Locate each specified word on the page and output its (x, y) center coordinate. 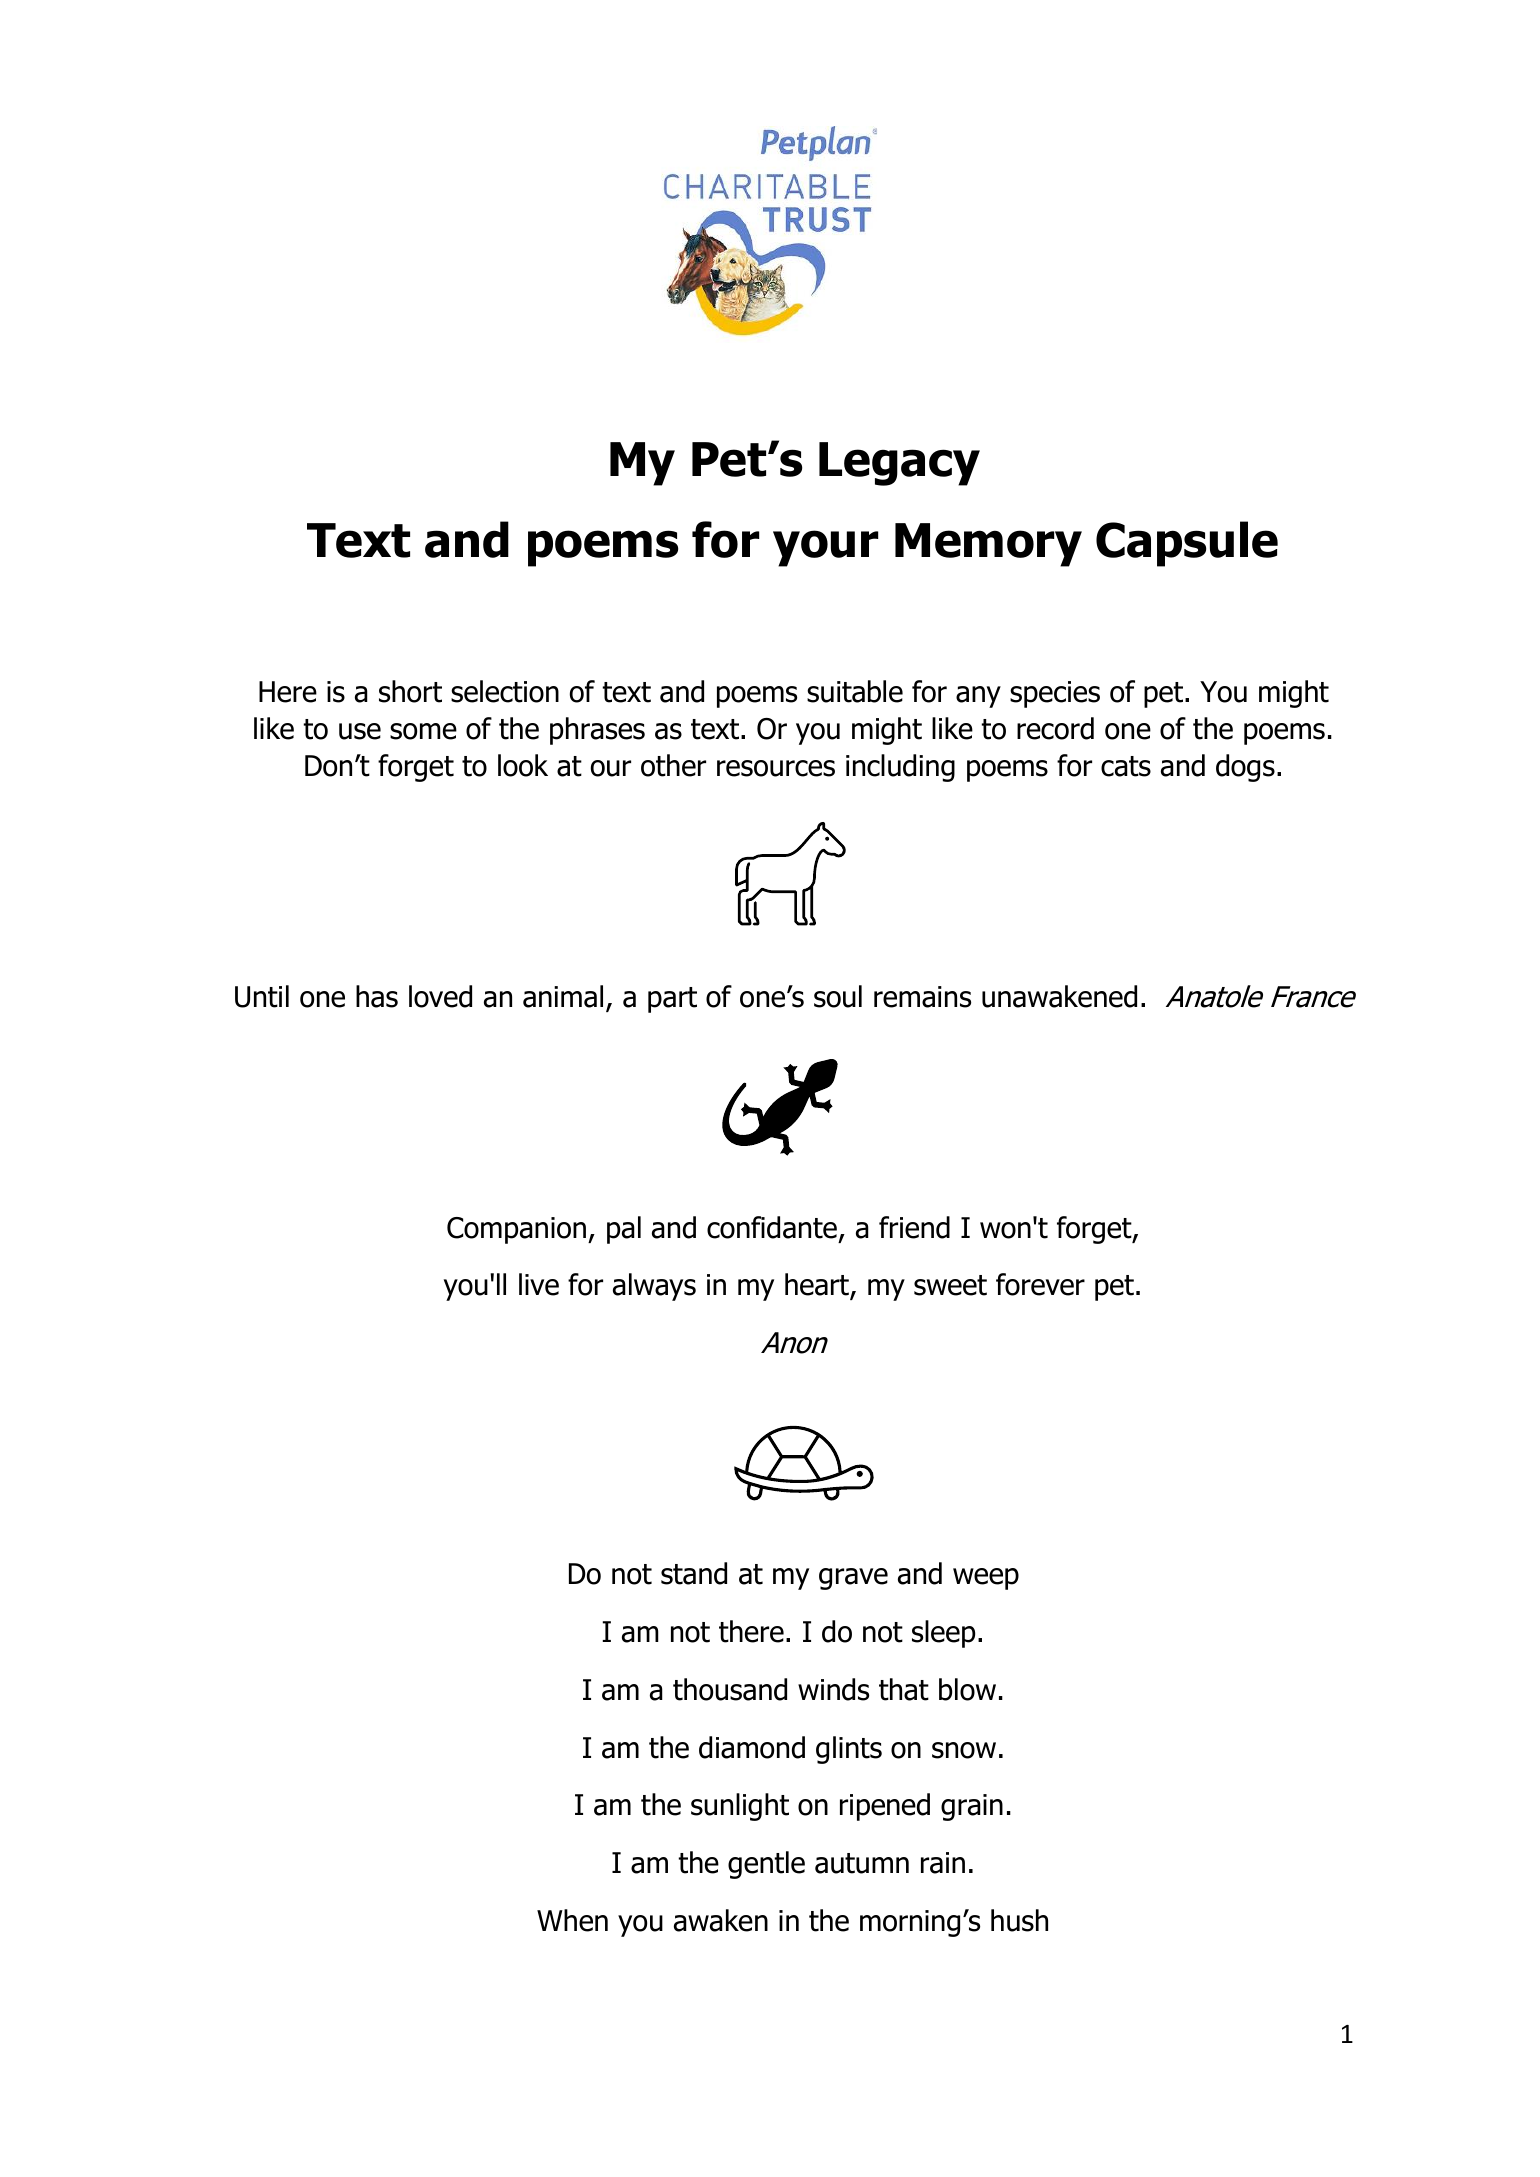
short (410, 691)
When (572, 1920)
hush (1019, 1920)
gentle (766, 1865)
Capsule (1187, 544)
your (825, 548)
